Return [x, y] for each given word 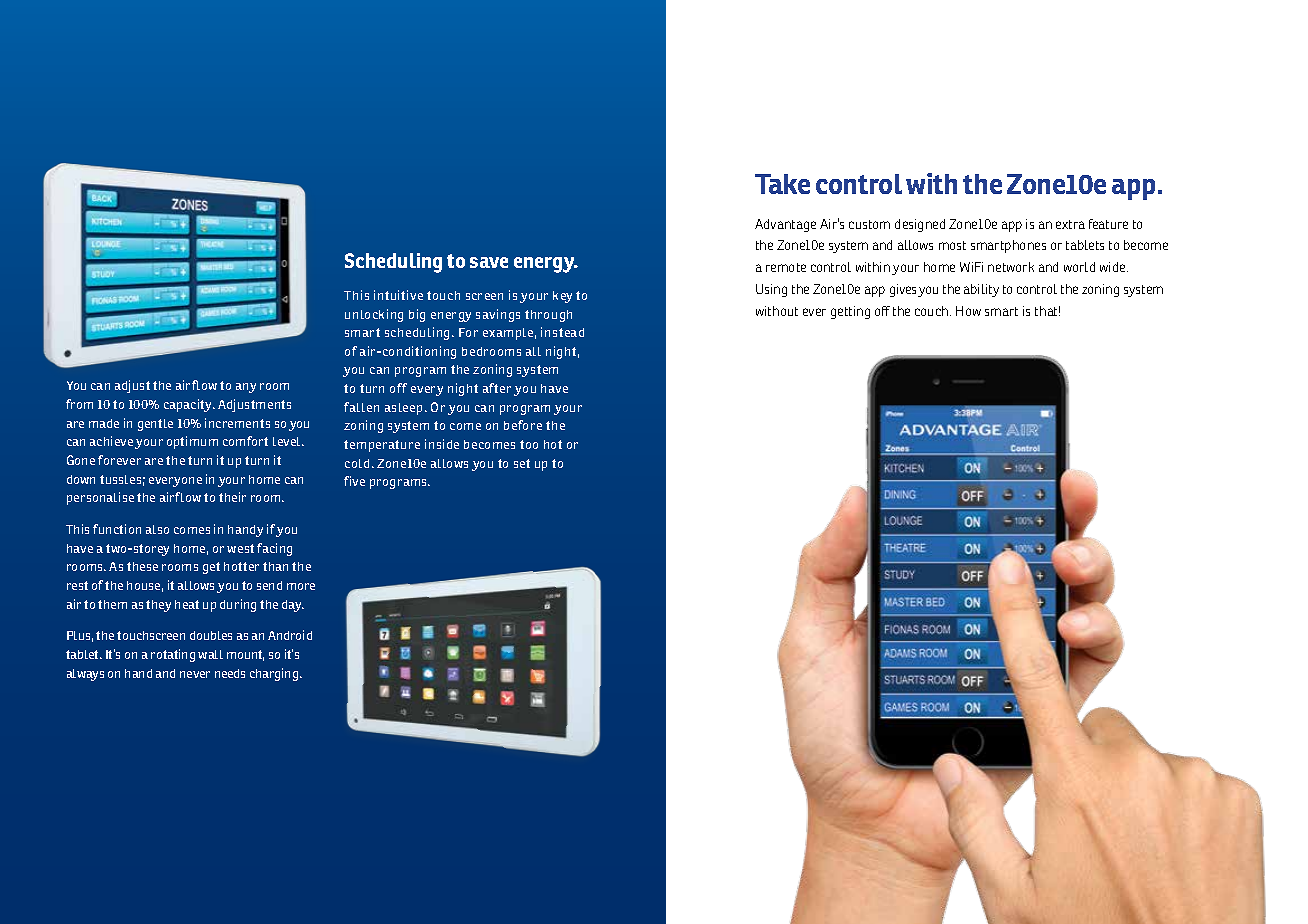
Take [782, 184]
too [529, 444]
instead [562, 332]
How [968, 311]
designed [920, 225]
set [522, 463]
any [246, 388]
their [232, 497]
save [489, 262]
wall [210, 654]
